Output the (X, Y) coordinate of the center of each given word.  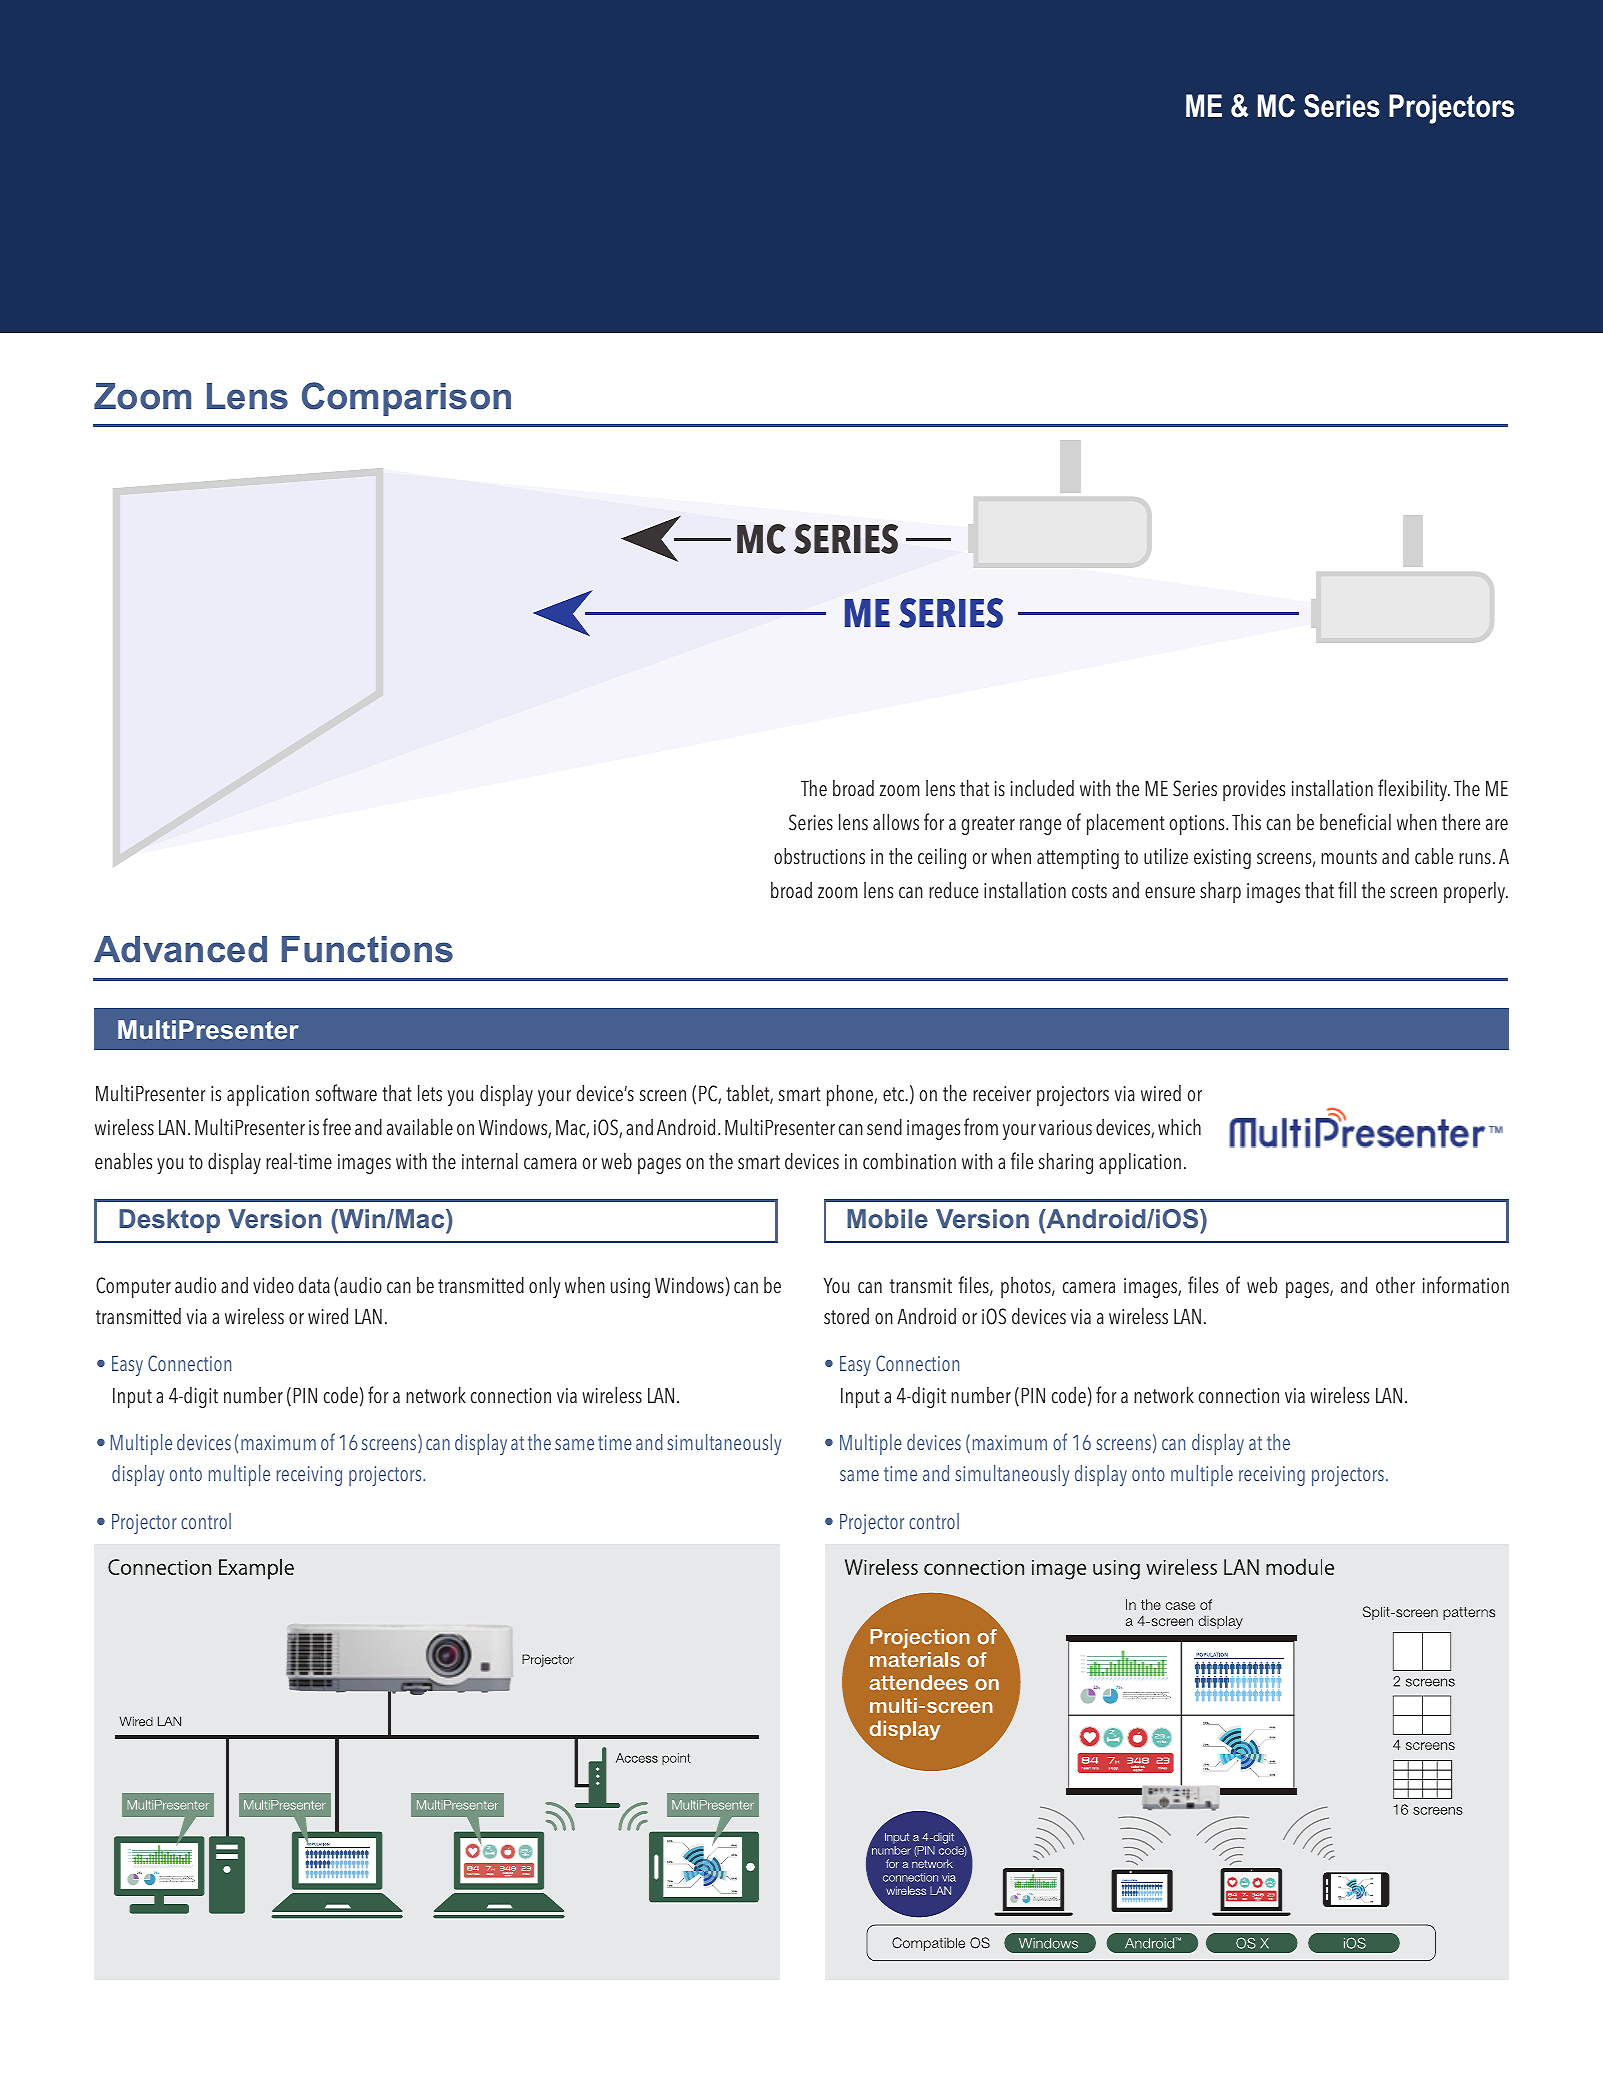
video (273, 1285)
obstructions (819, 856)
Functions (367, 949)
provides (1254, 790)
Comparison (406, 399)
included (1042, 788)
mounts (1349, 857)
